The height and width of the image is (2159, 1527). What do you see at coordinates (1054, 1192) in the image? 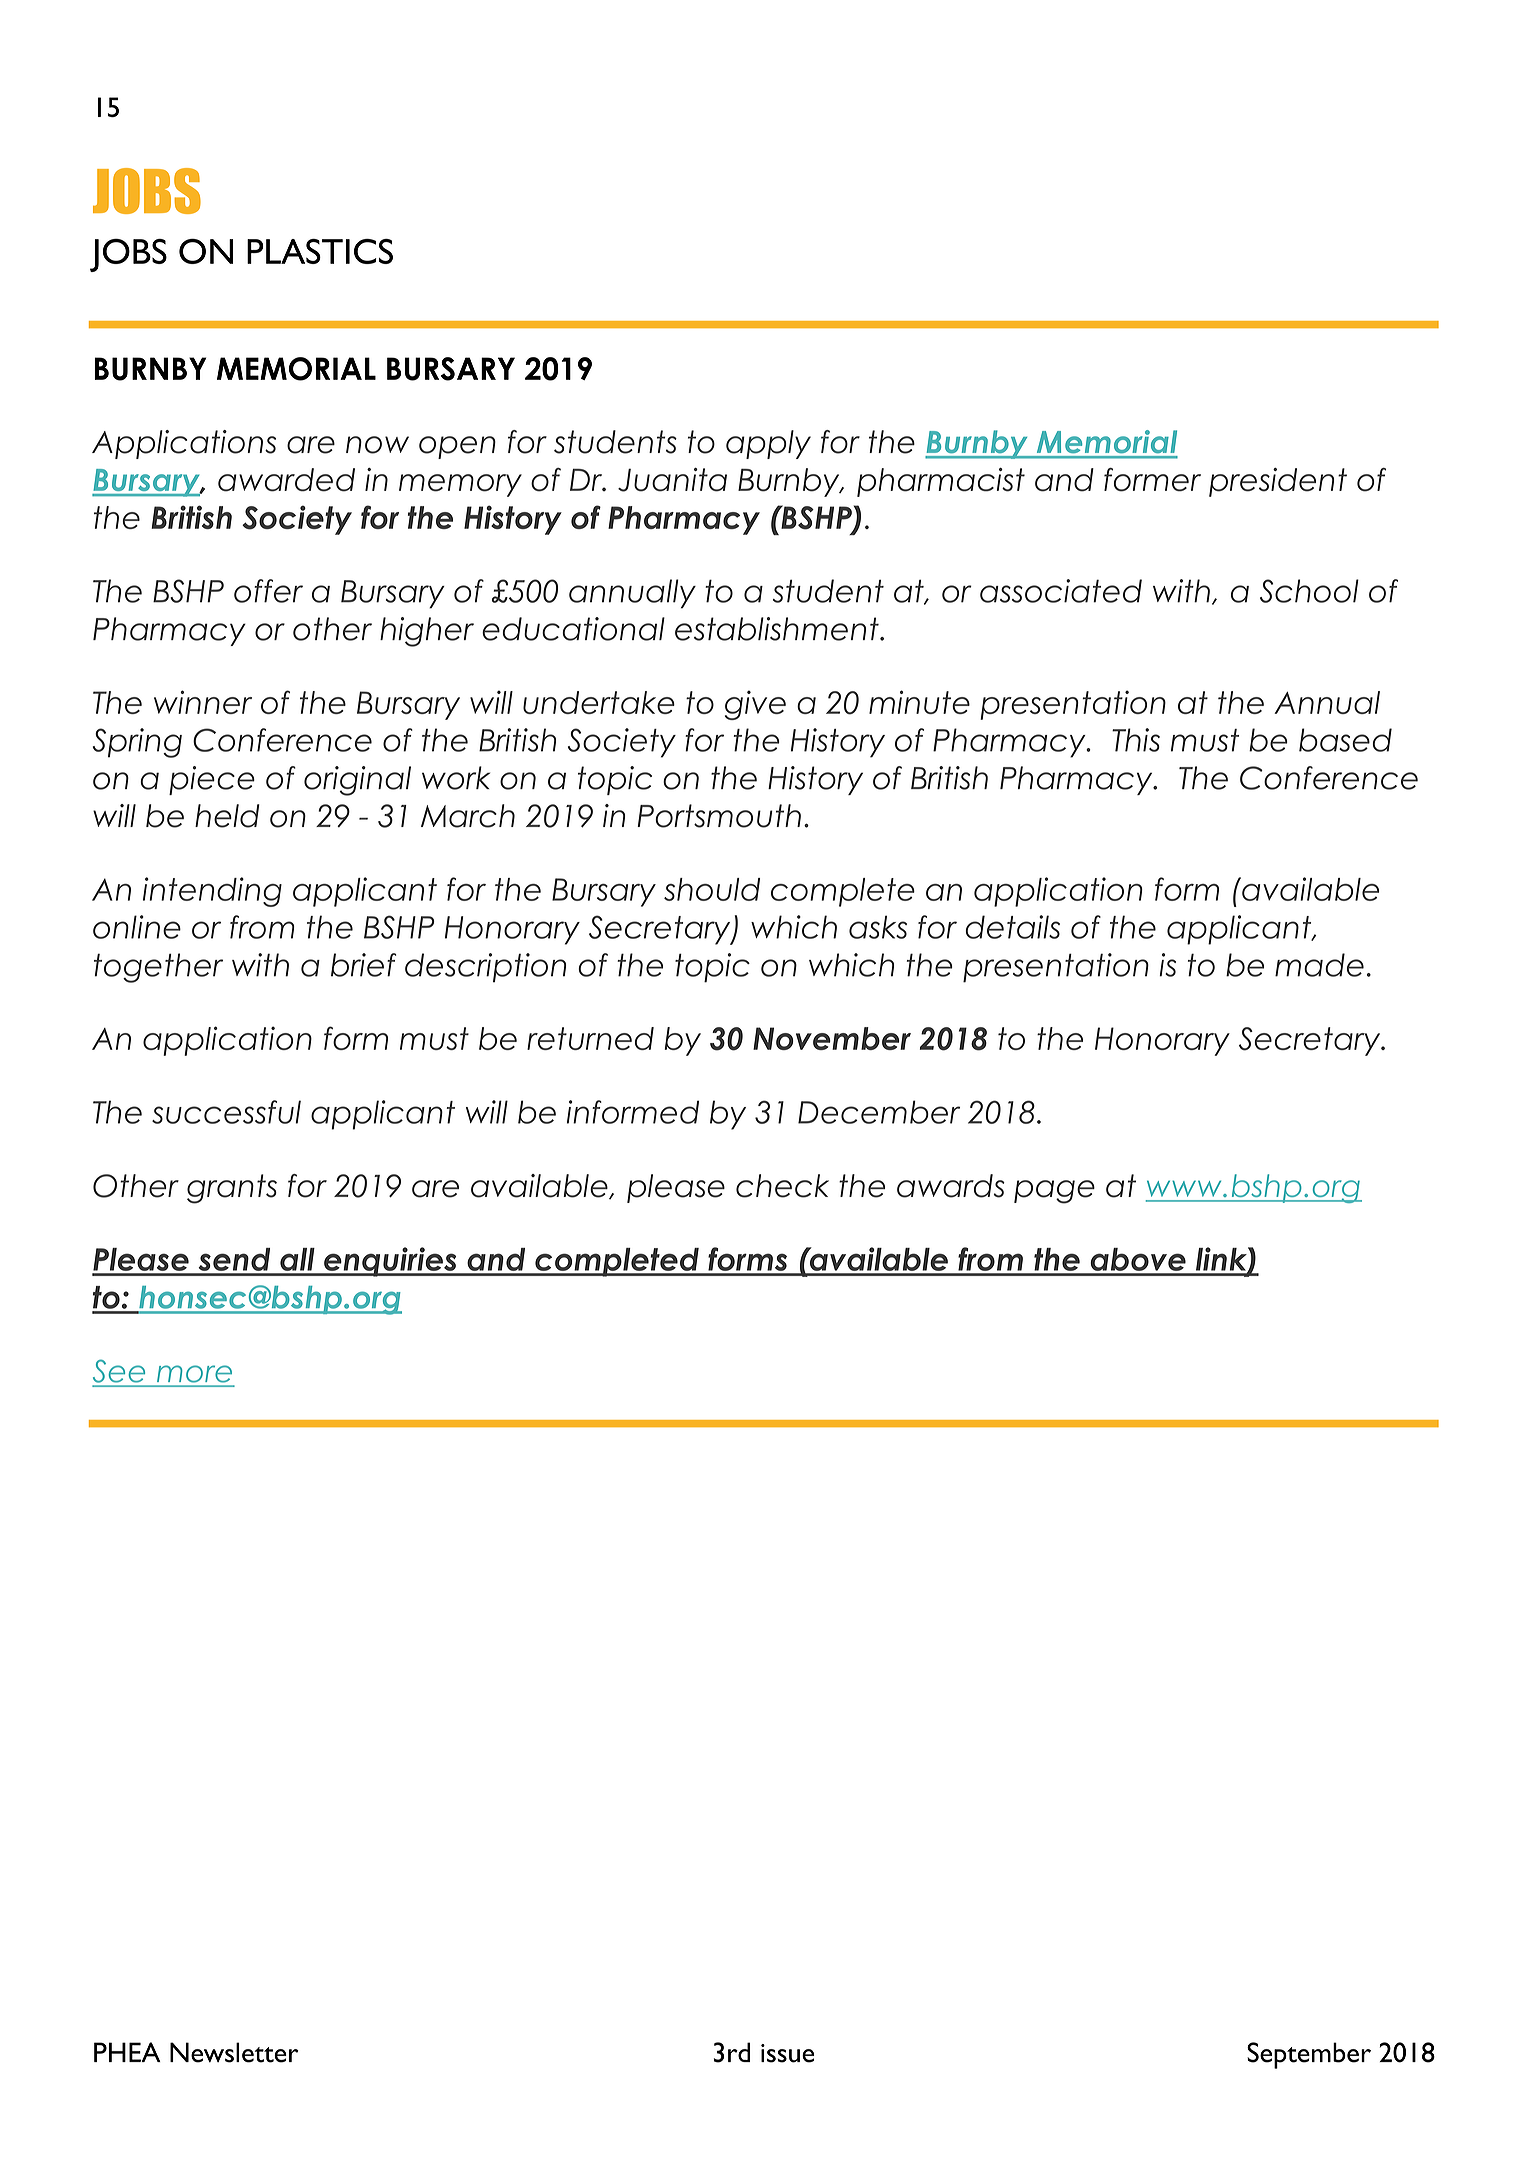
I see `page` at bounding box center [1054, 1192].
